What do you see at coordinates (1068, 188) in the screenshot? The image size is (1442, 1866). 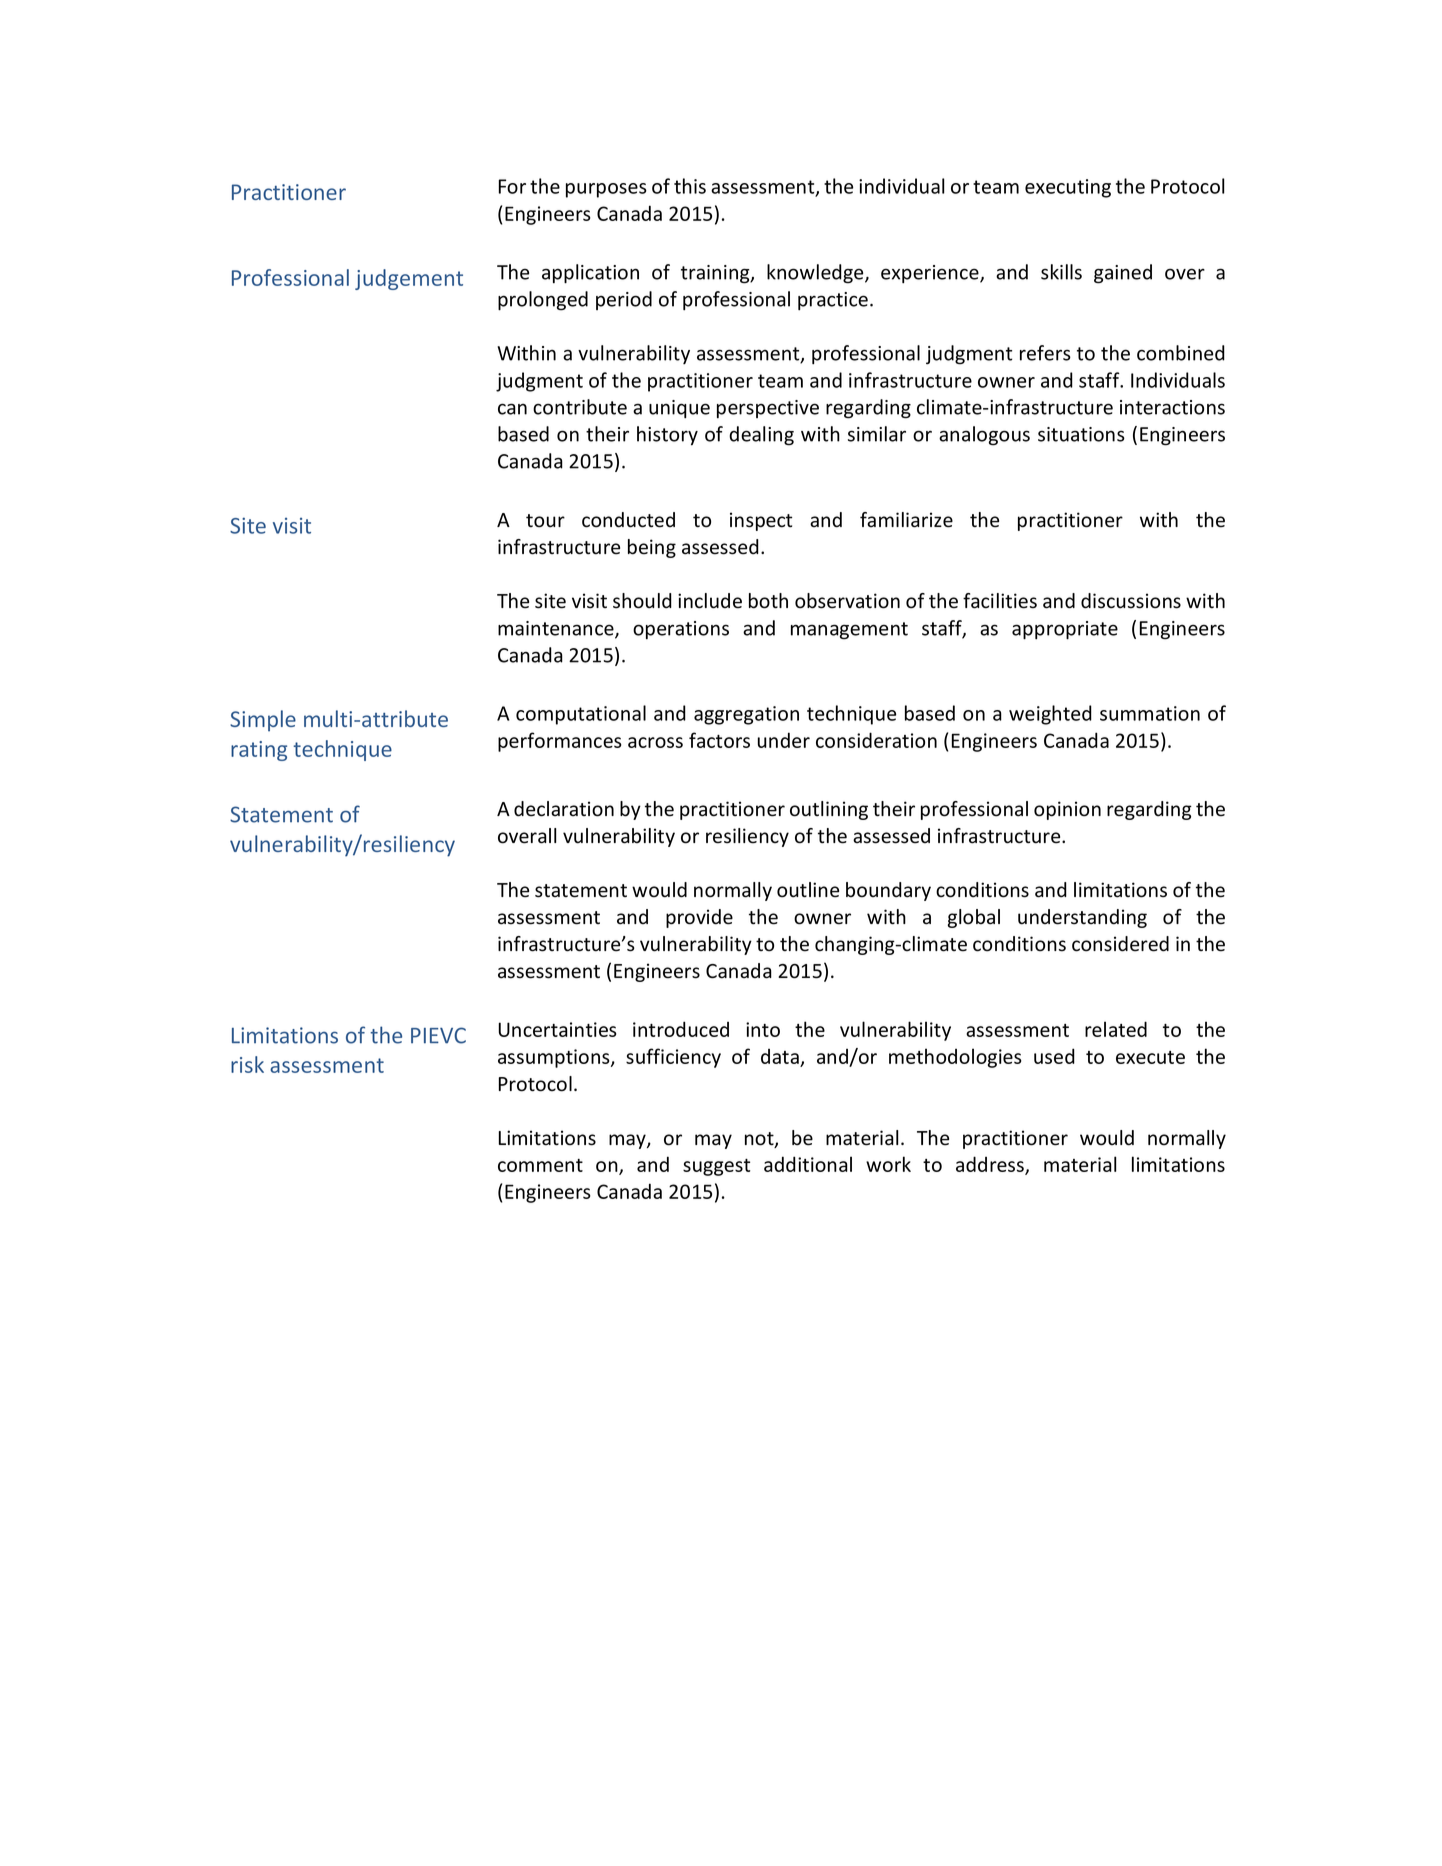 I see `executing` at bounding box center [1068, 188].
